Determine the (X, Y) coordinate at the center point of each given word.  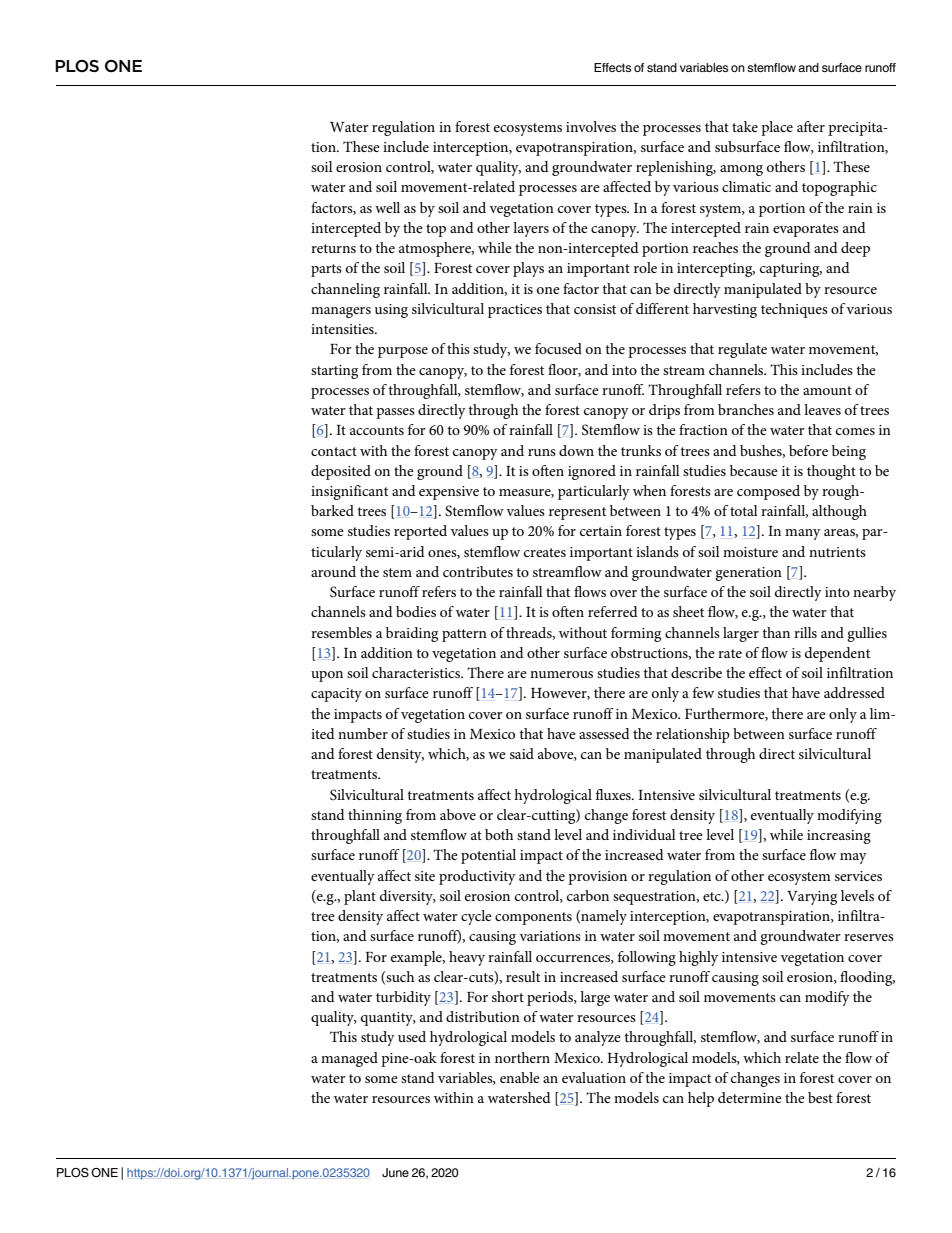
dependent (837, 654)
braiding (412, 634)
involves (591, 126)
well (387, 207)
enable (520, 1077)
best (820, 1097)
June (395, 1172)
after (811, 126)
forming (636, 634)
